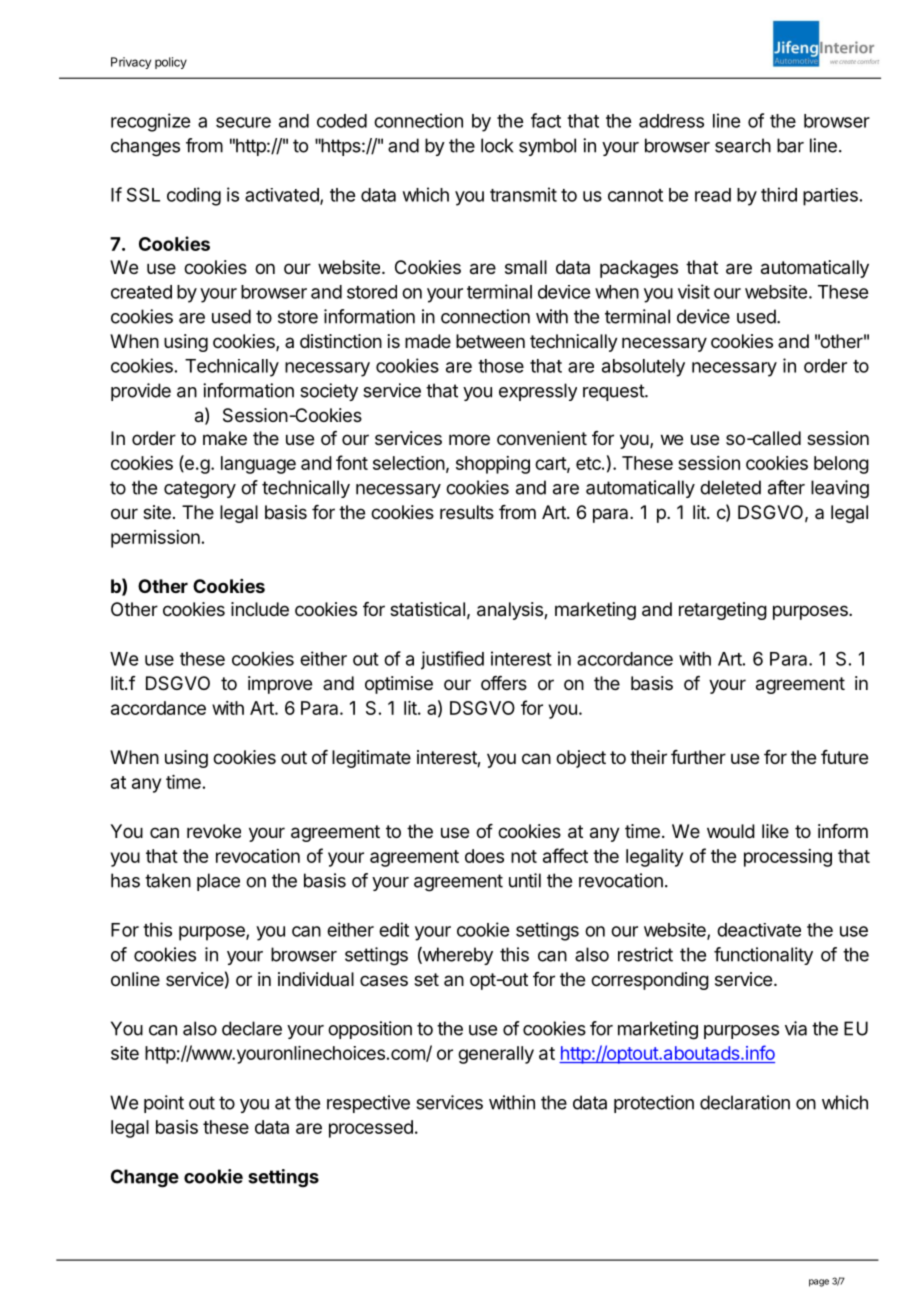 This screenshot has width=924, height=1308. Describe the element at coordinates (280, 685) in the screenshot. I see `improve` at that location.
